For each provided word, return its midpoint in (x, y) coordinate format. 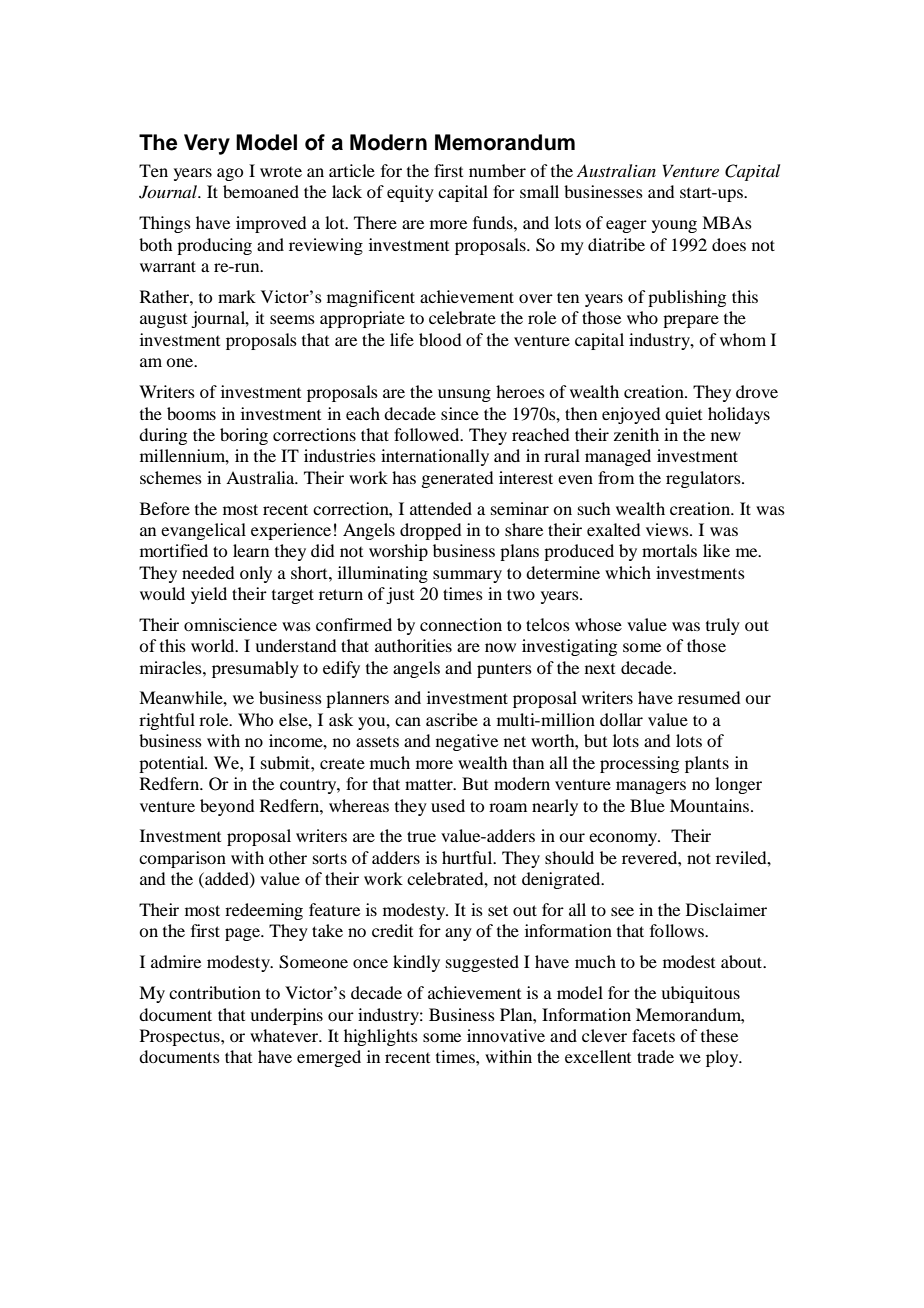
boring (244, 436)
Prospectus (181, 1037)
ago (230, 174)
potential (173, 764)
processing (639, 764)
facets (653, 1035)
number (497, 170)
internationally (435, 457)
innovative (506, 1035)
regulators (704, 479)
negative (467, 742)
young (674, 226)
